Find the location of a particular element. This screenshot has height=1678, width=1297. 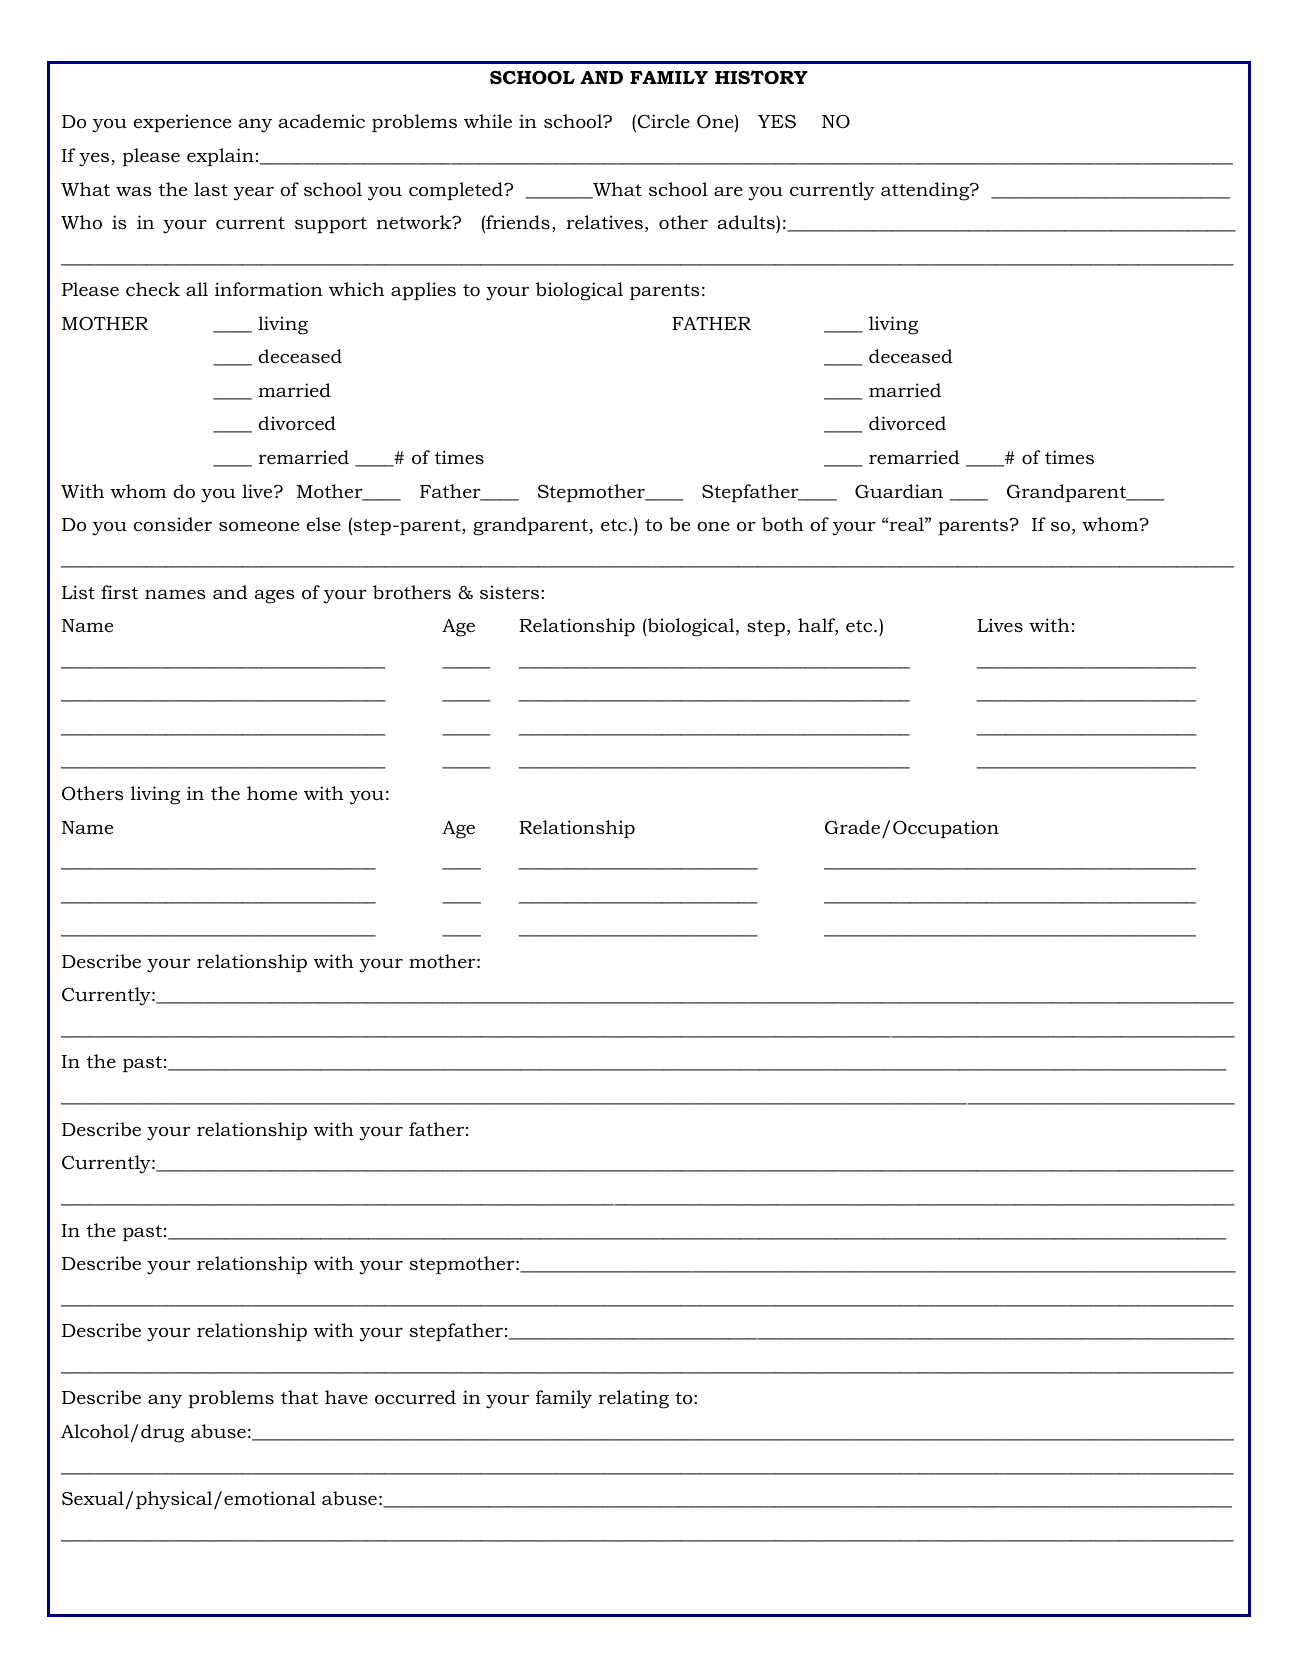

HISTORY is located at coordinates (761, 77).
